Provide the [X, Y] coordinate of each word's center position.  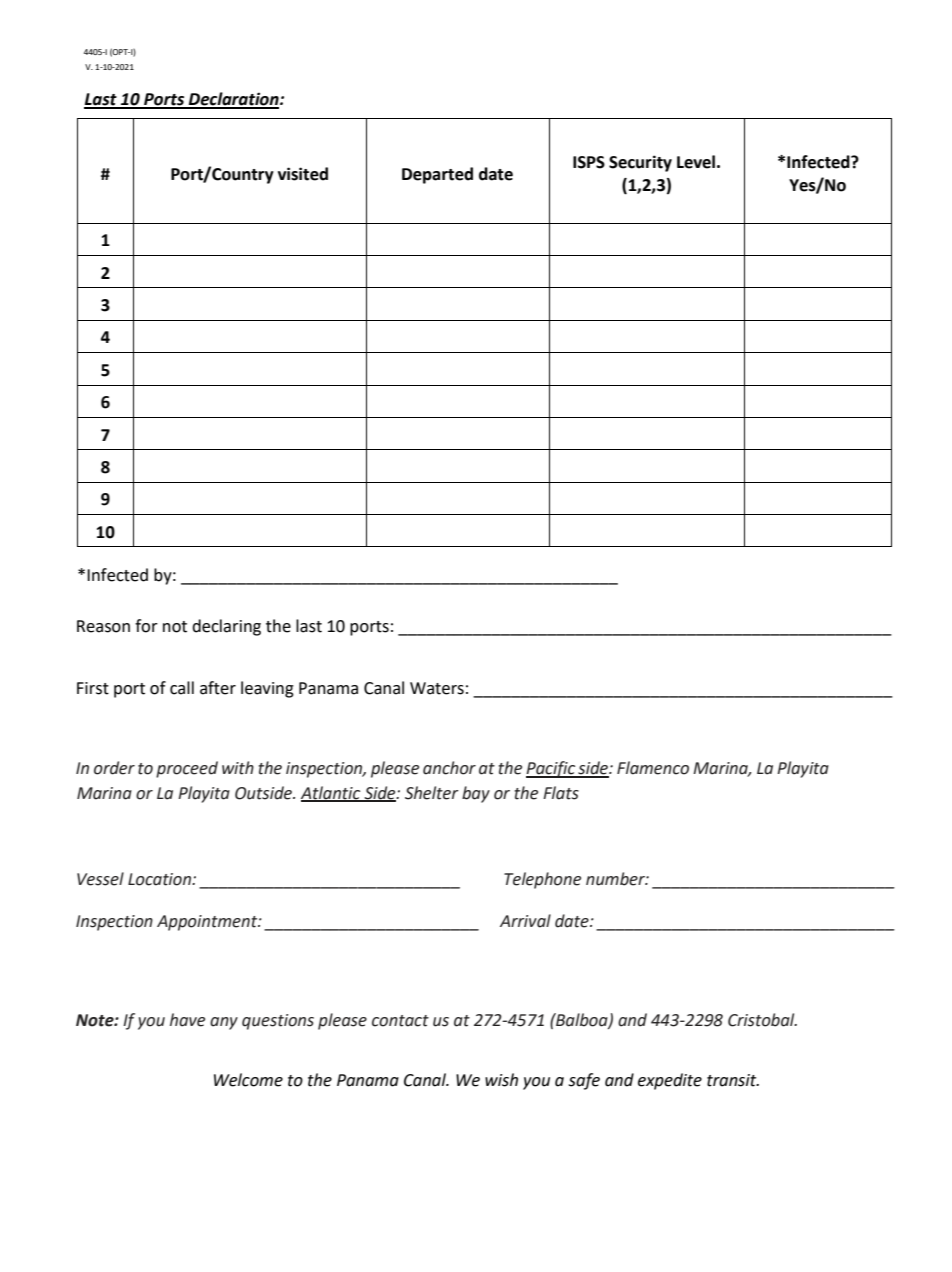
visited [303, 174]
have [187, 1020]
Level [696, 162]
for [146, 626]
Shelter [432, 793]
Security [640, 163]
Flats [561, 793]
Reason [103, 626]
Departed [437, 175]
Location [160, 879]
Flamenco [653, 768]
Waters [437, 688]
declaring [226, 627]
